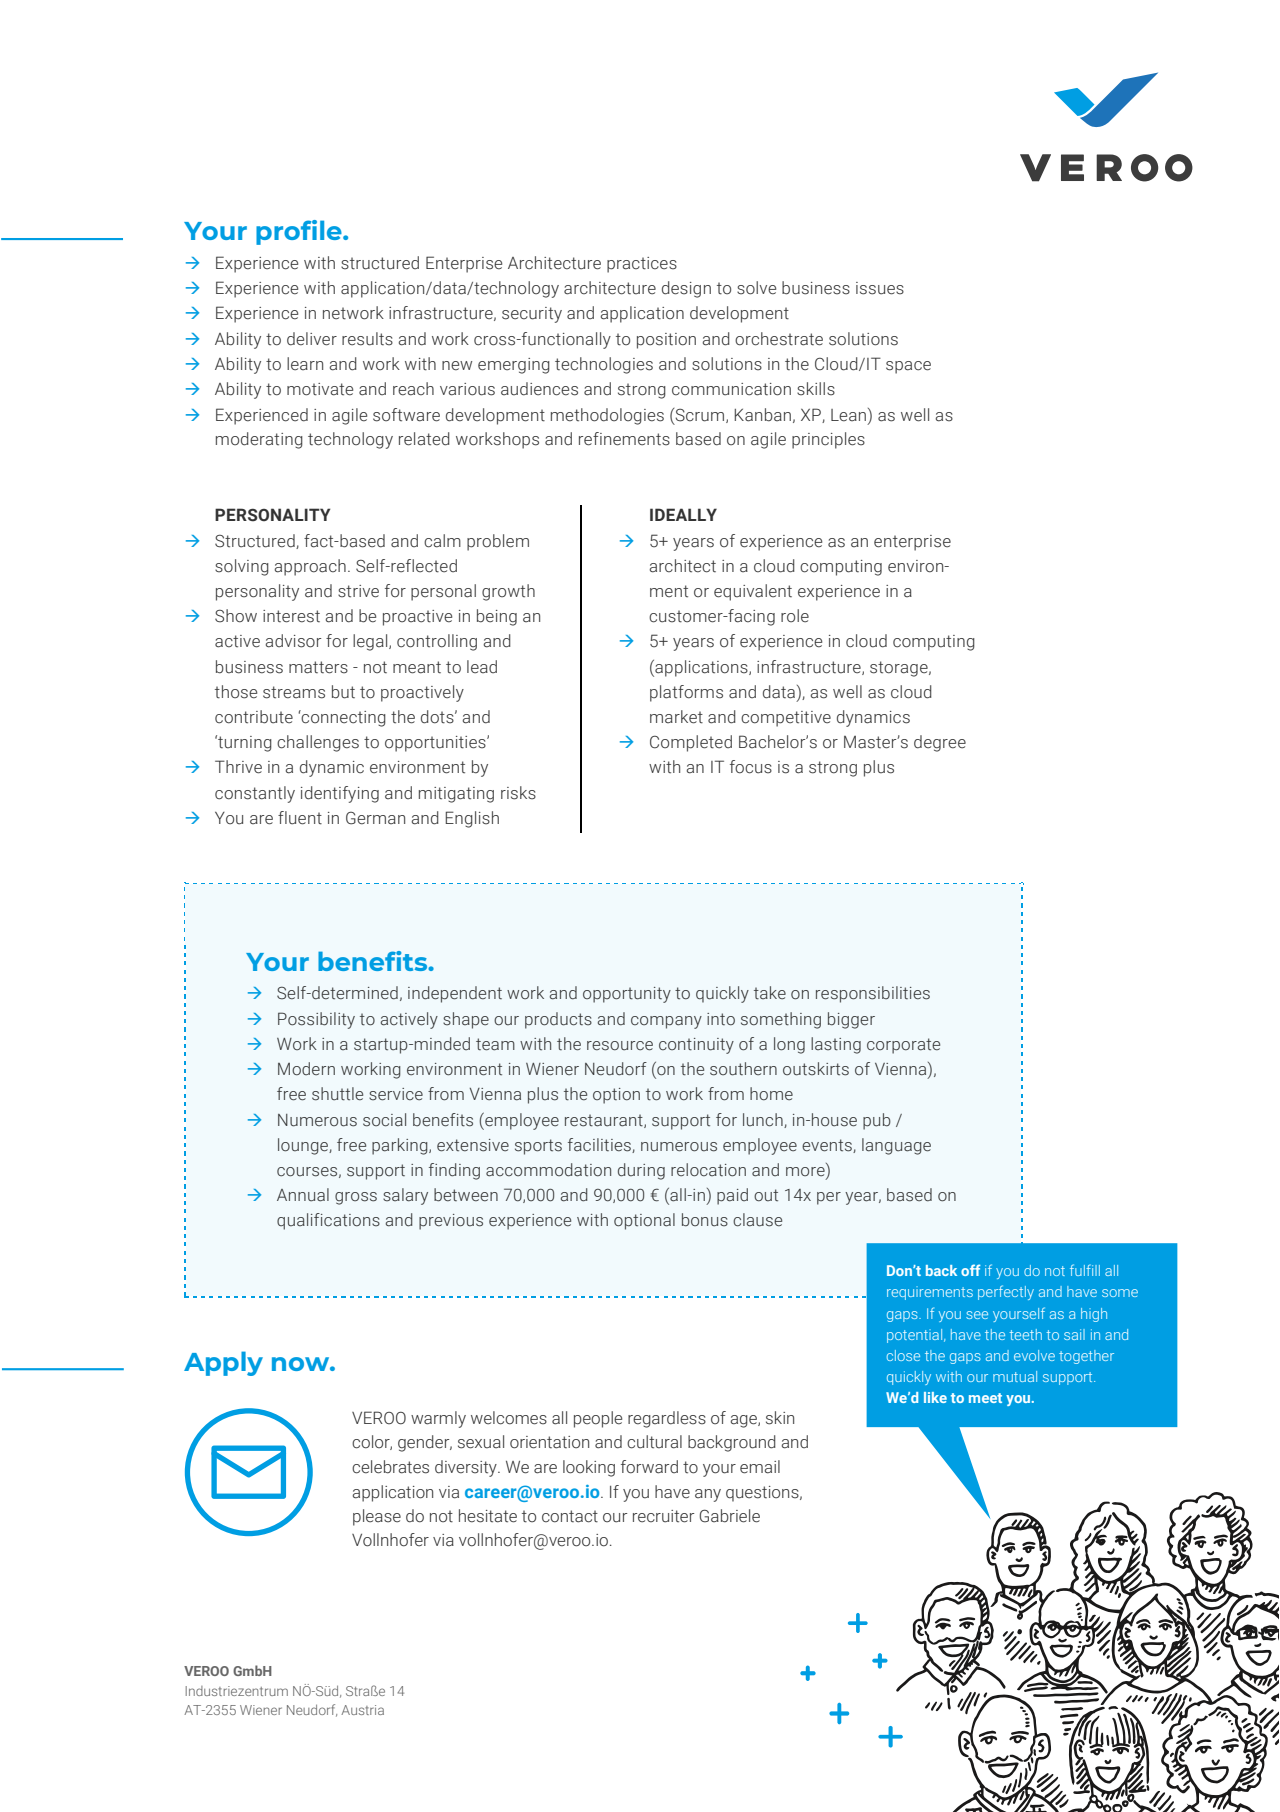 This page has height=1812, width=1280. What do you see at coordinates (642, 265) in the page?
I see `practices` at bounding box center [642, 265].
